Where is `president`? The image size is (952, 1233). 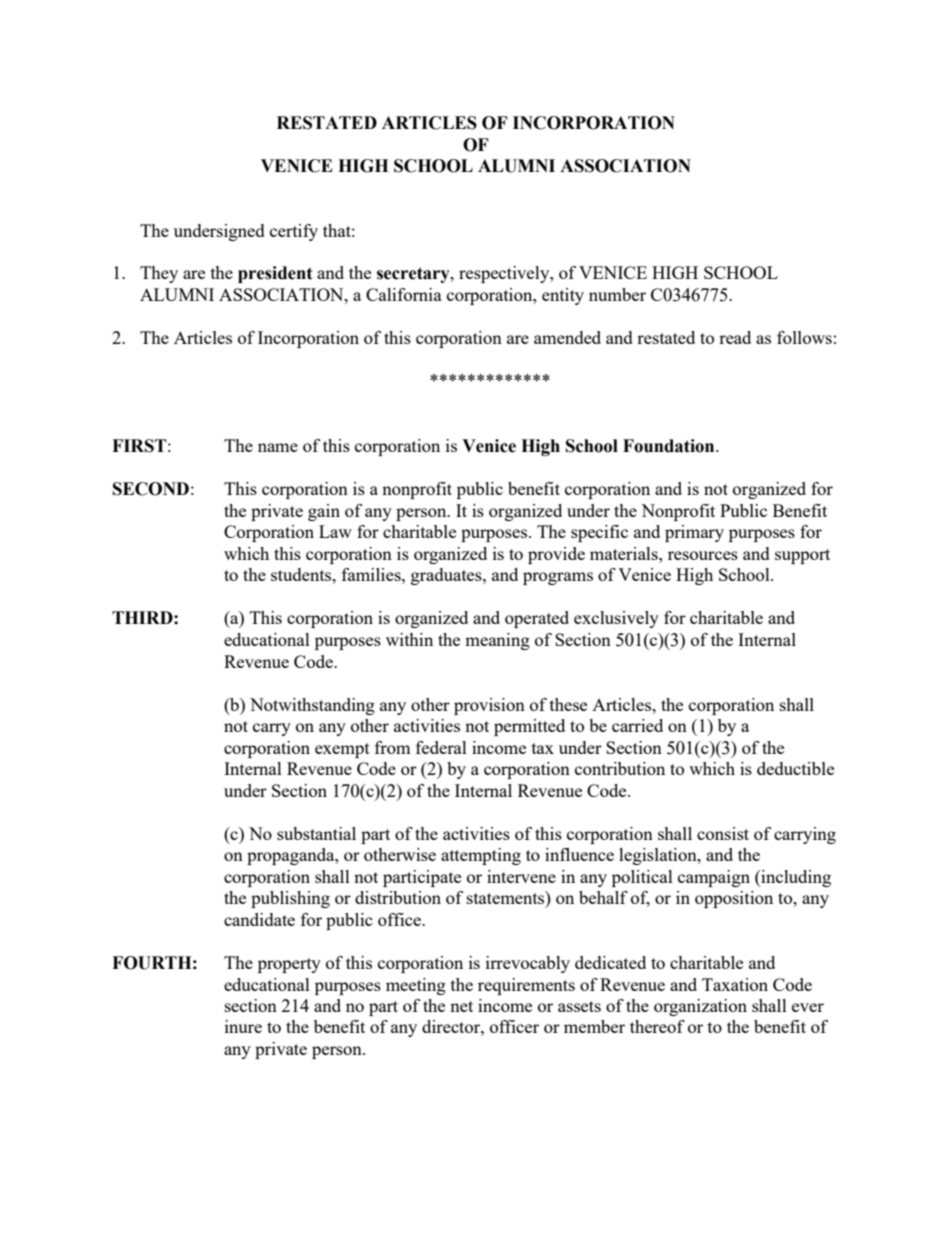 president is located at coordinates (275, 274).
